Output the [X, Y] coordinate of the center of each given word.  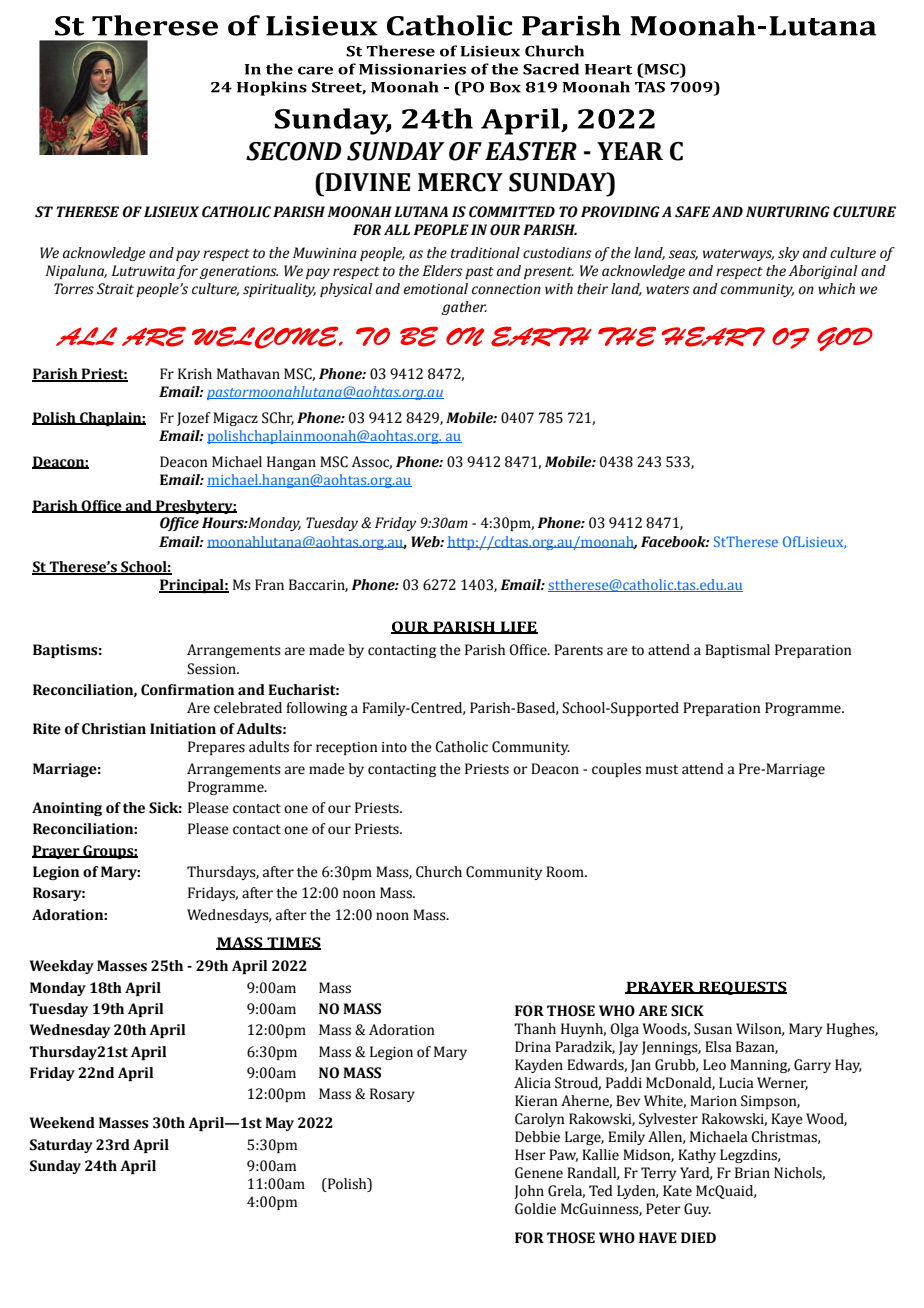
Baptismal [737, 651]
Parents [578, 650]
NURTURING [788, 212]
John [529, 1192]
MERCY [460, 182]
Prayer [57, 852]
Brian [752, 1173]
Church [439, 872]
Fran [269, 585]
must [662, 770]
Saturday [61, 1146]
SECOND [293, 151]
